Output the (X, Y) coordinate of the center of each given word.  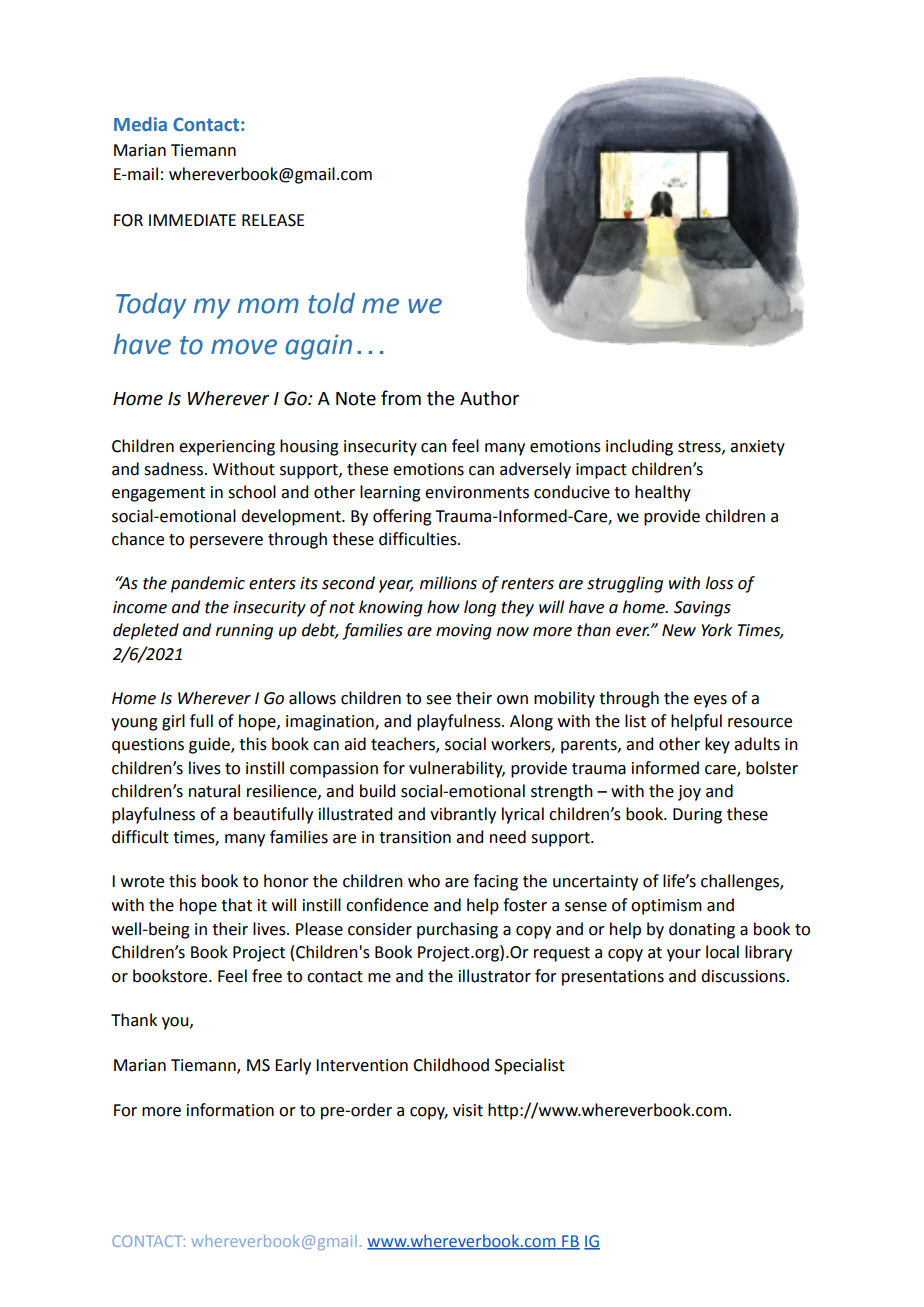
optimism (666, 907)
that (236, 905)
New (679, 630)
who (424, 881)
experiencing (227, 448)
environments (477, 492)
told (331, 303)
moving (464, 632)
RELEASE (273, 220)
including (639, 447)
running (244, 632)
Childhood (451, 1065)
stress (700, 447)
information (230, 1110)
